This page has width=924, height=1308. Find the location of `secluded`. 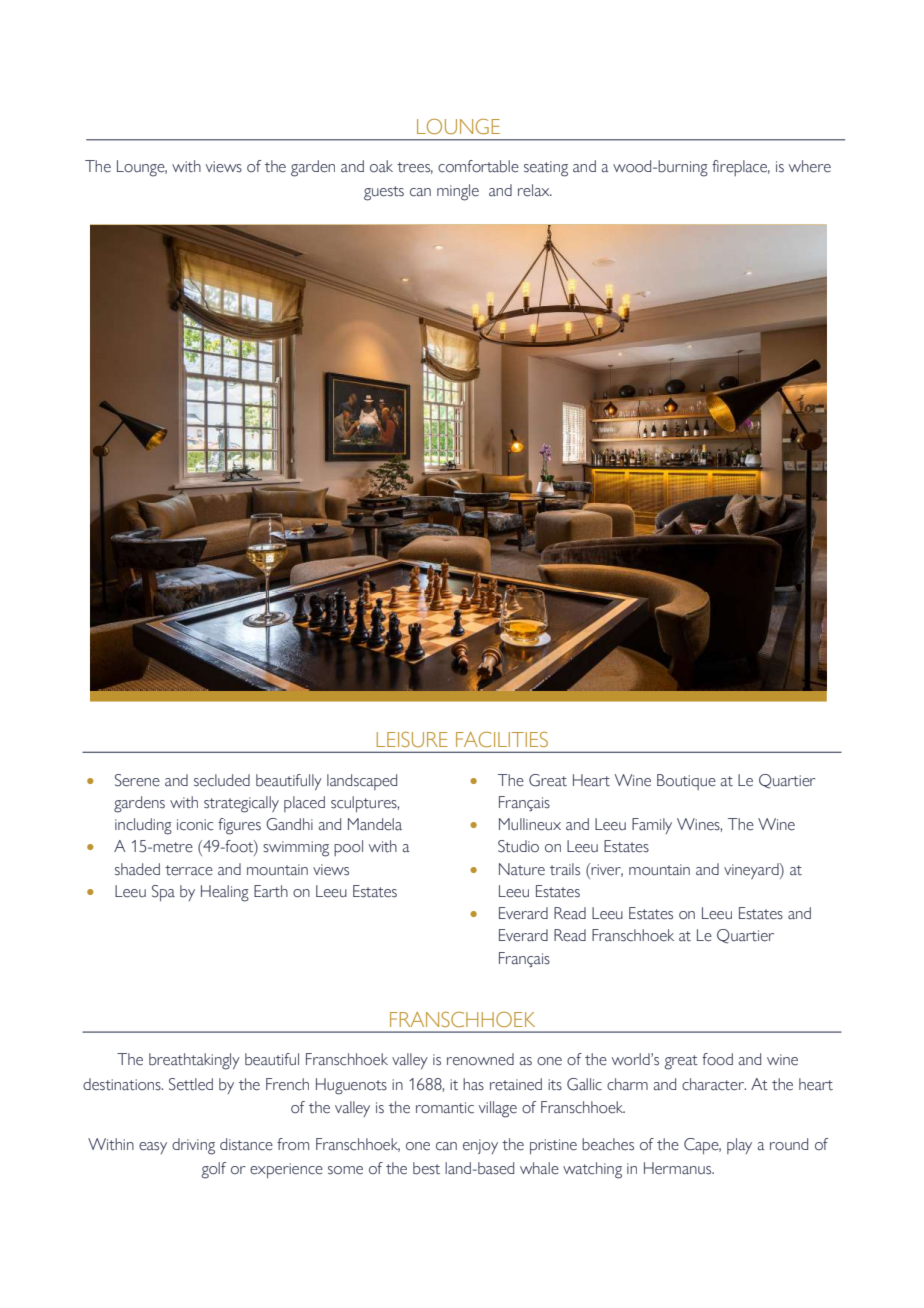

secluded is located at coordinates (222, 780).
